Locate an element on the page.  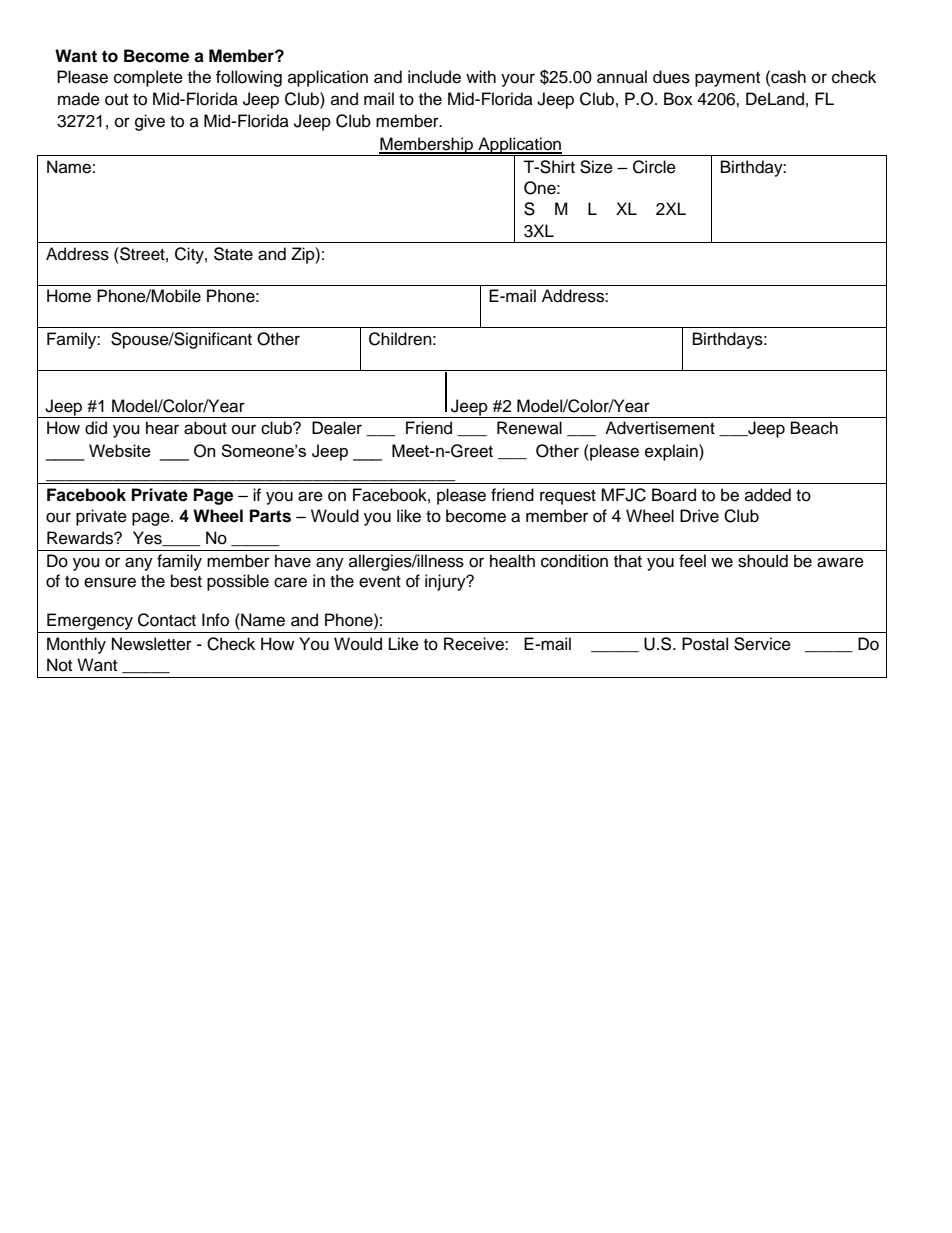
Website is located at coordinates (120, 450).
